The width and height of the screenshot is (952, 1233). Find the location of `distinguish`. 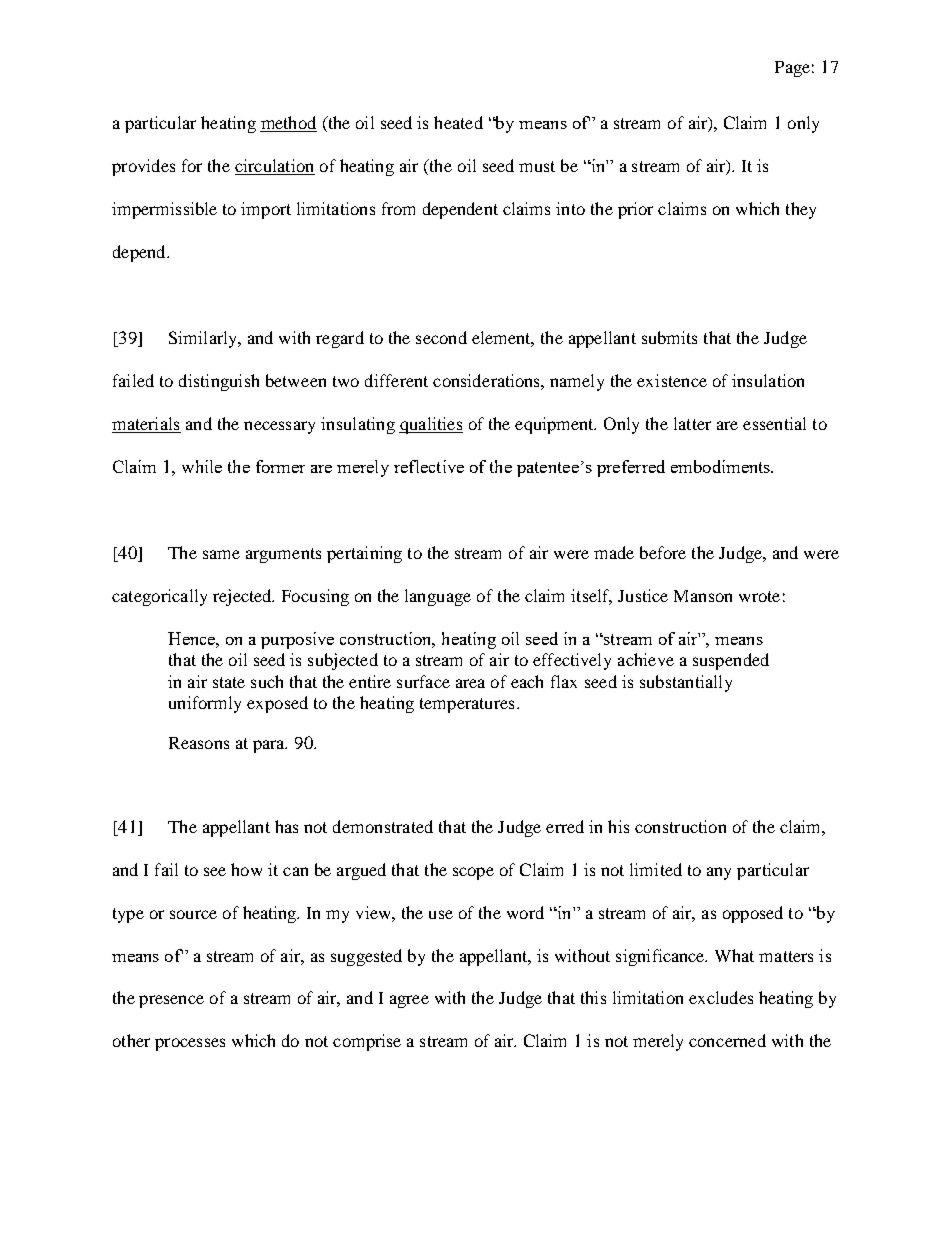

distinguish is located at coordinates (219, 382).
